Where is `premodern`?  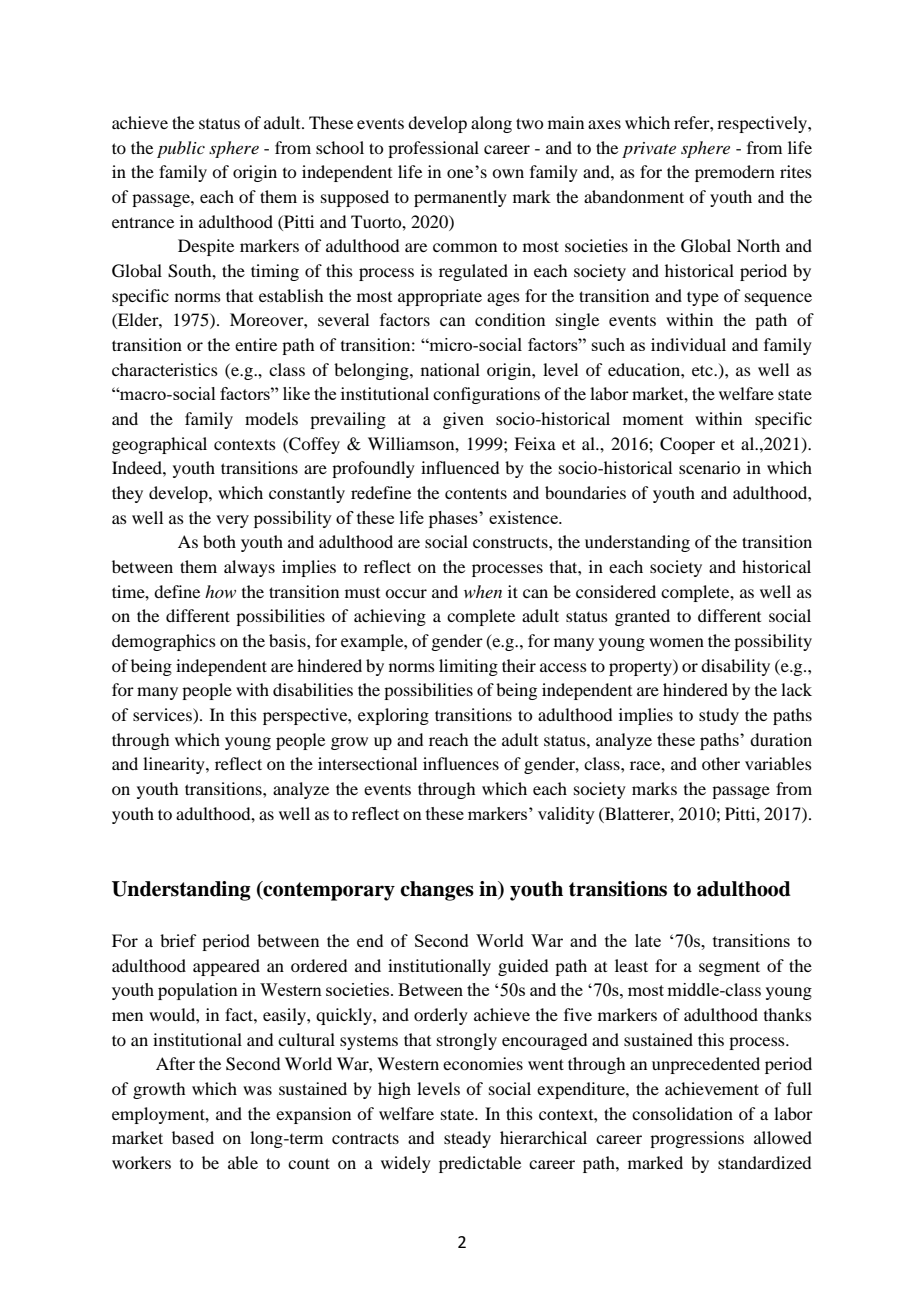 premodern is located at coordinates (735, 173).
